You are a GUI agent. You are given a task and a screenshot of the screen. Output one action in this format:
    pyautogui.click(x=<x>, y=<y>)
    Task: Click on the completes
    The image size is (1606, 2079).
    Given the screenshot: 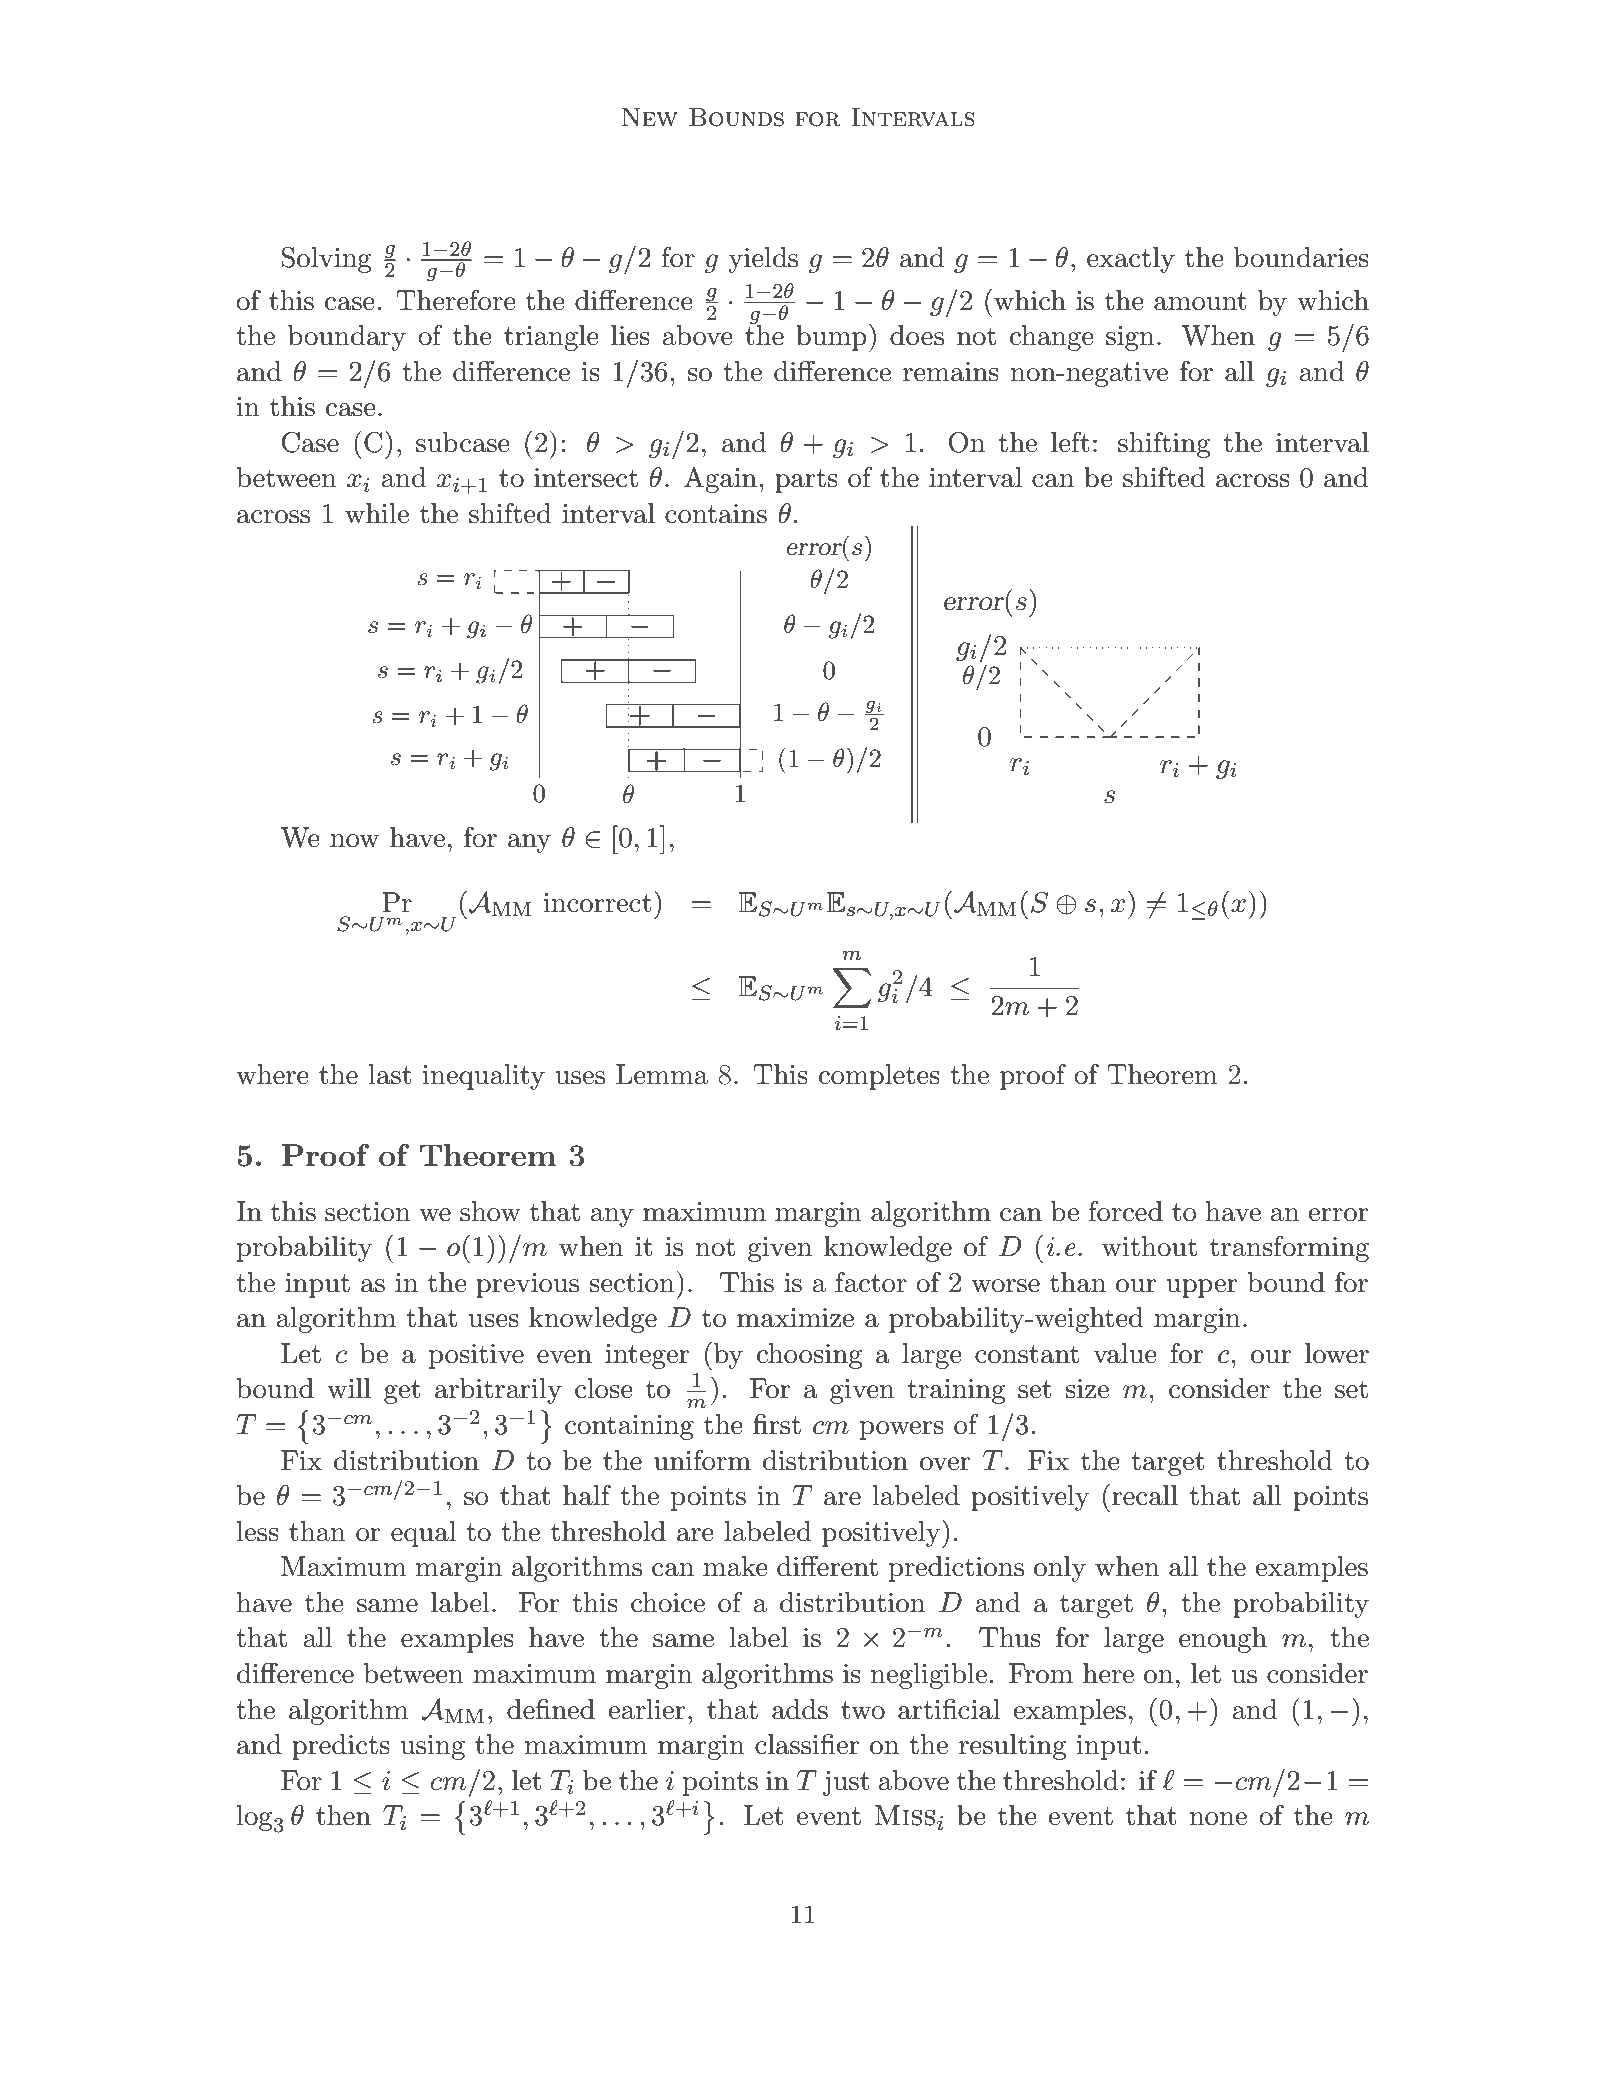 What is the action you would take?
    pyautogui.click(x=879, y=1077)
